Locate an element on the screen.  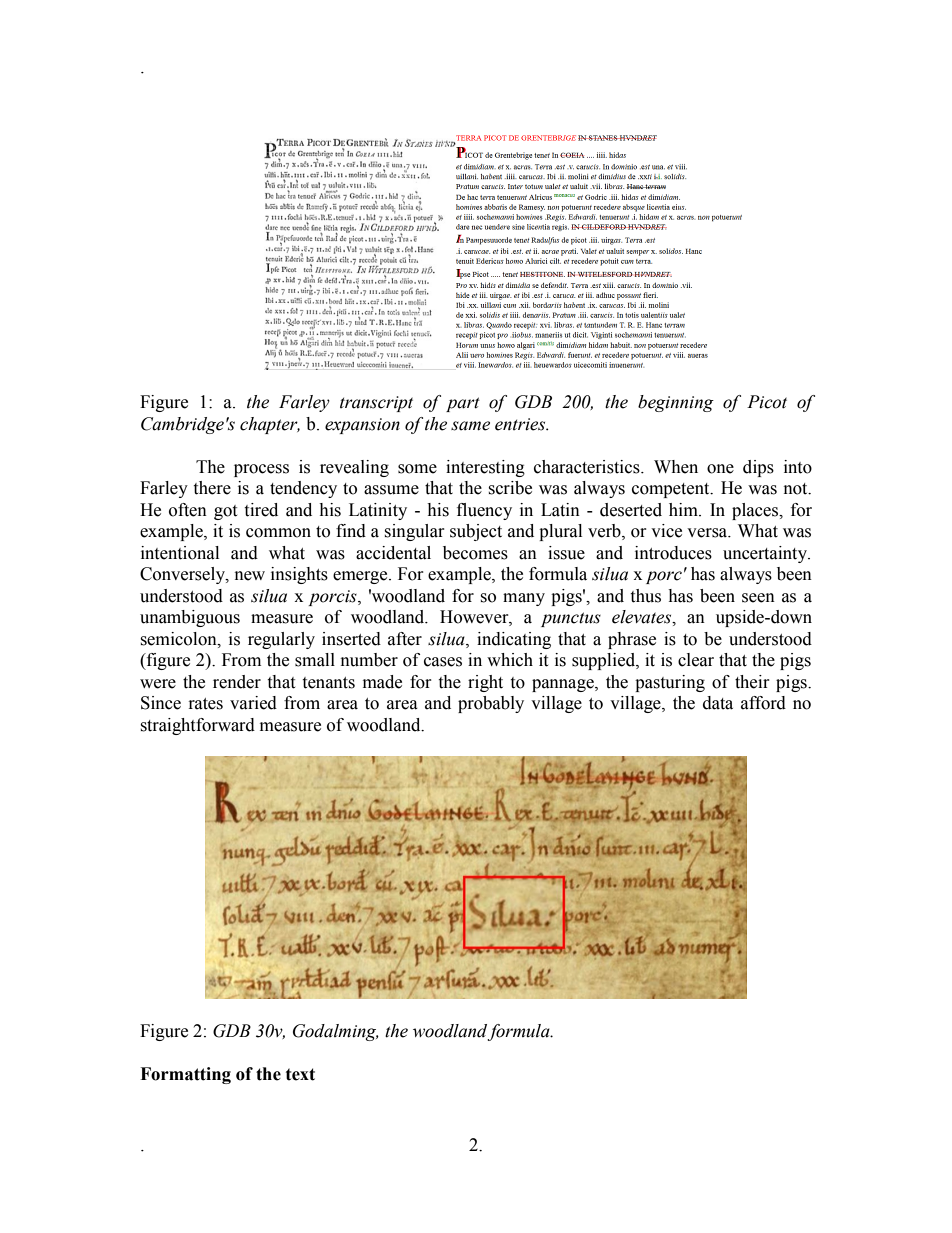
beginning is located at coordinates (676, 403).
